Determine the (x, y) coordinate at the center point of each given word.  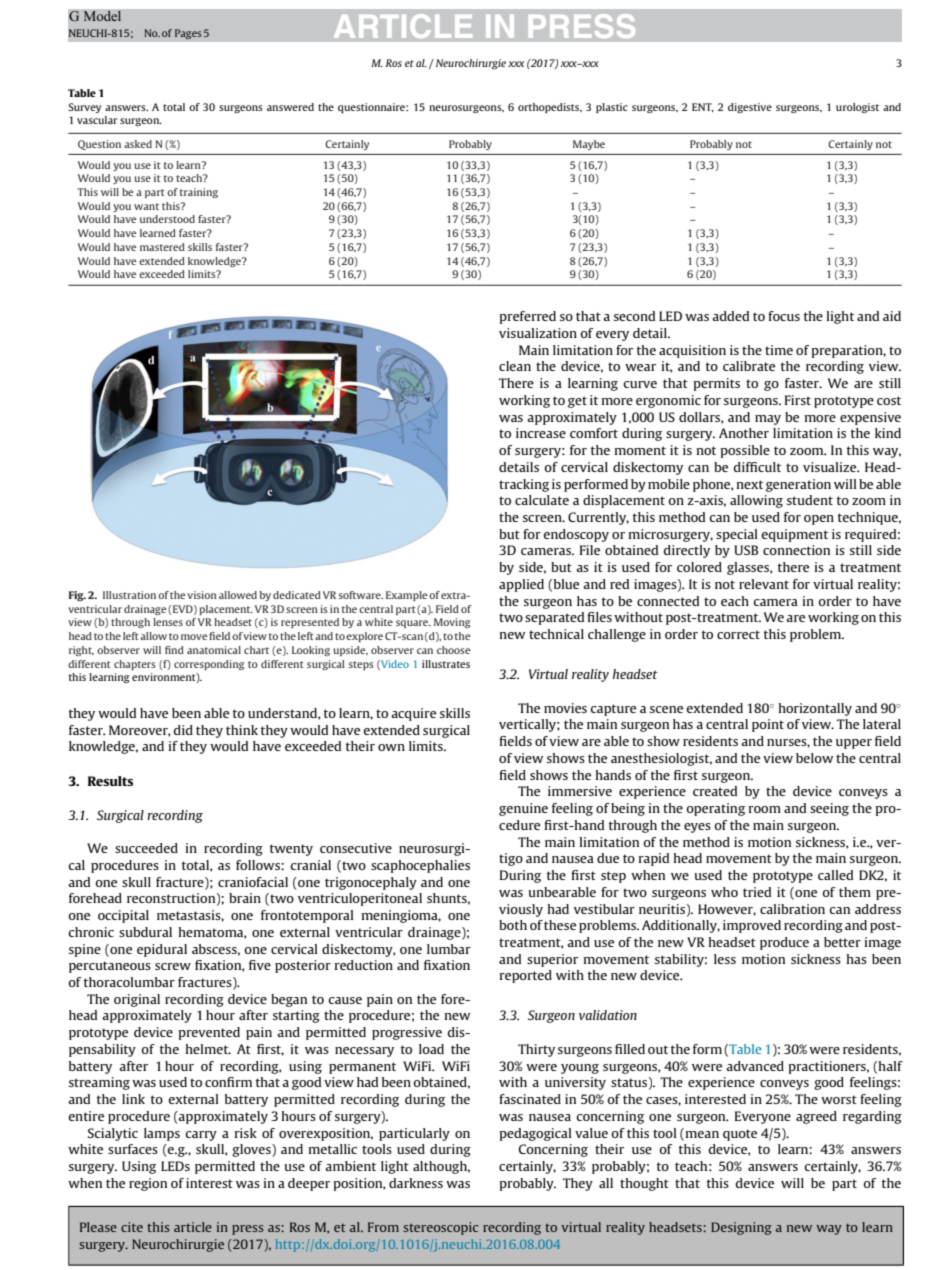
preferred (527, 317)
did (183, 730)
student (810, 500)
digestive (750, 108)
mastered (162, 247)
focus (784, 316)
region (148, 1184)
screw (173, 966)
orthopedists (550, 108)
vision (202, 595)
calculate (542, 500)
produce (784, 943)
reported (526, 976)
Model (102, 16)
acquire (413, 714)
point (768, 725)
